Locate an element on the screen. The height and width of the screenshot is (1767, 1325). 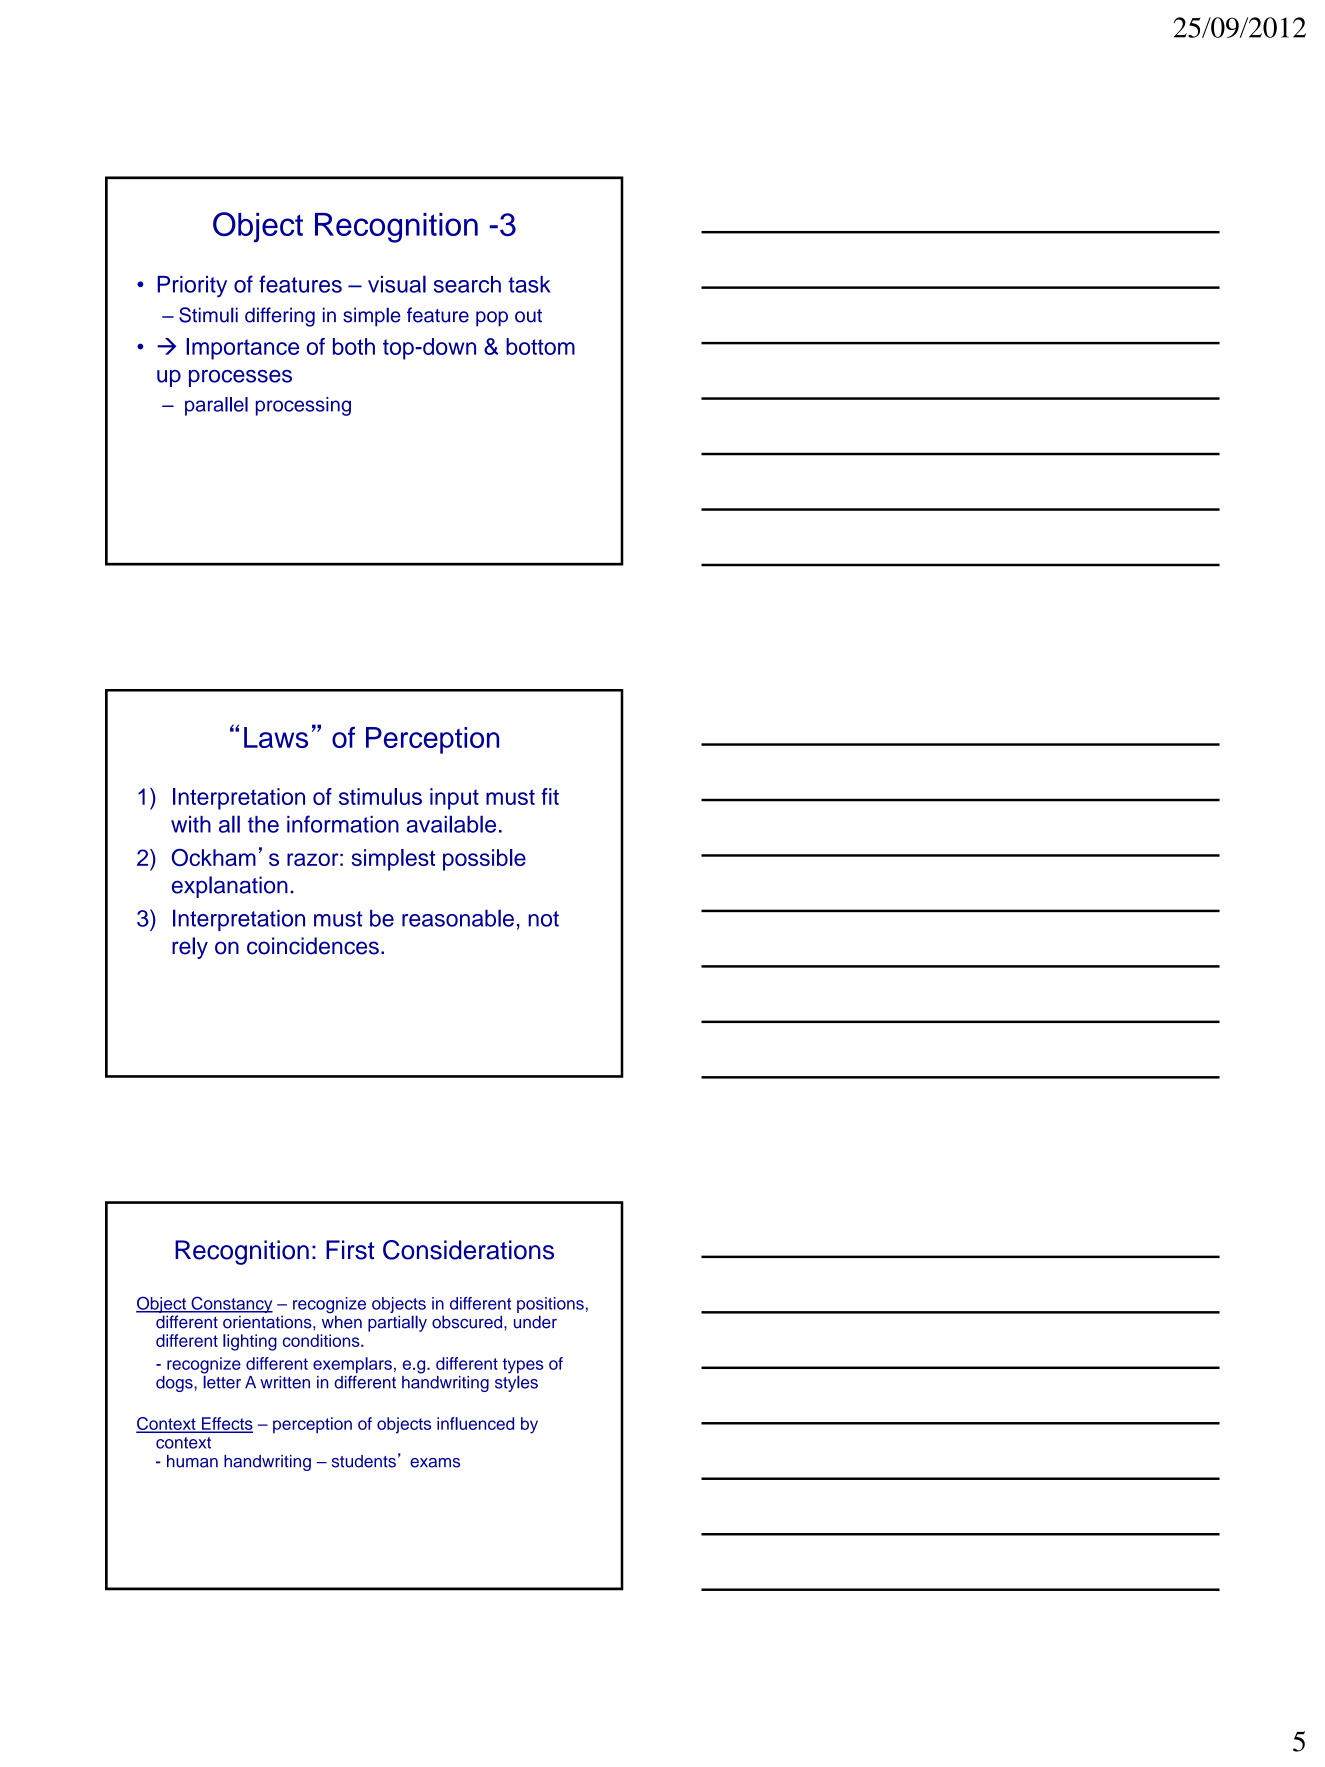
information is located at coordinates (343, 824).
